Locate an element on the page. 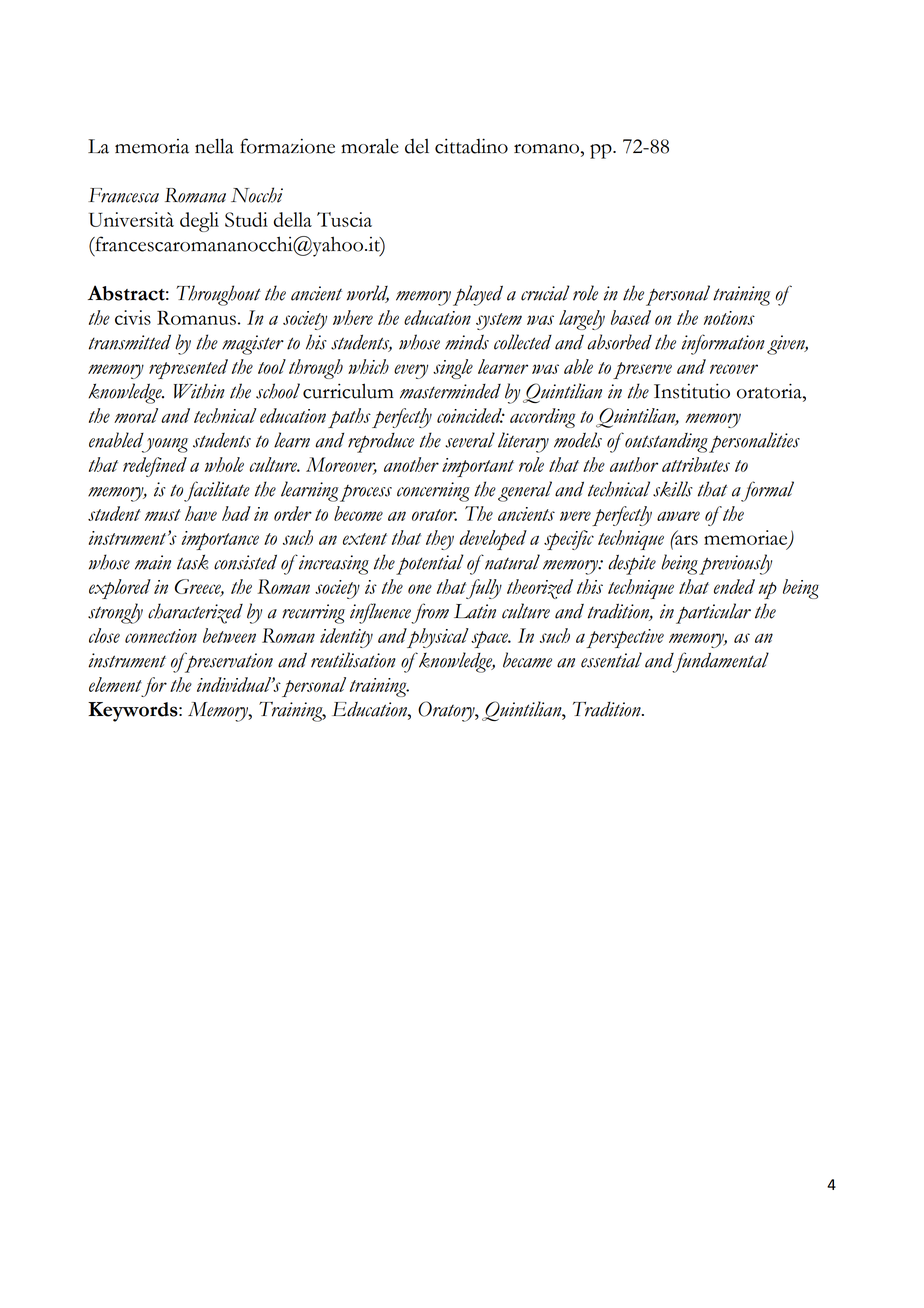 The width and height of the document is (924, 1308). aware is located at coordinates (678, 516).
